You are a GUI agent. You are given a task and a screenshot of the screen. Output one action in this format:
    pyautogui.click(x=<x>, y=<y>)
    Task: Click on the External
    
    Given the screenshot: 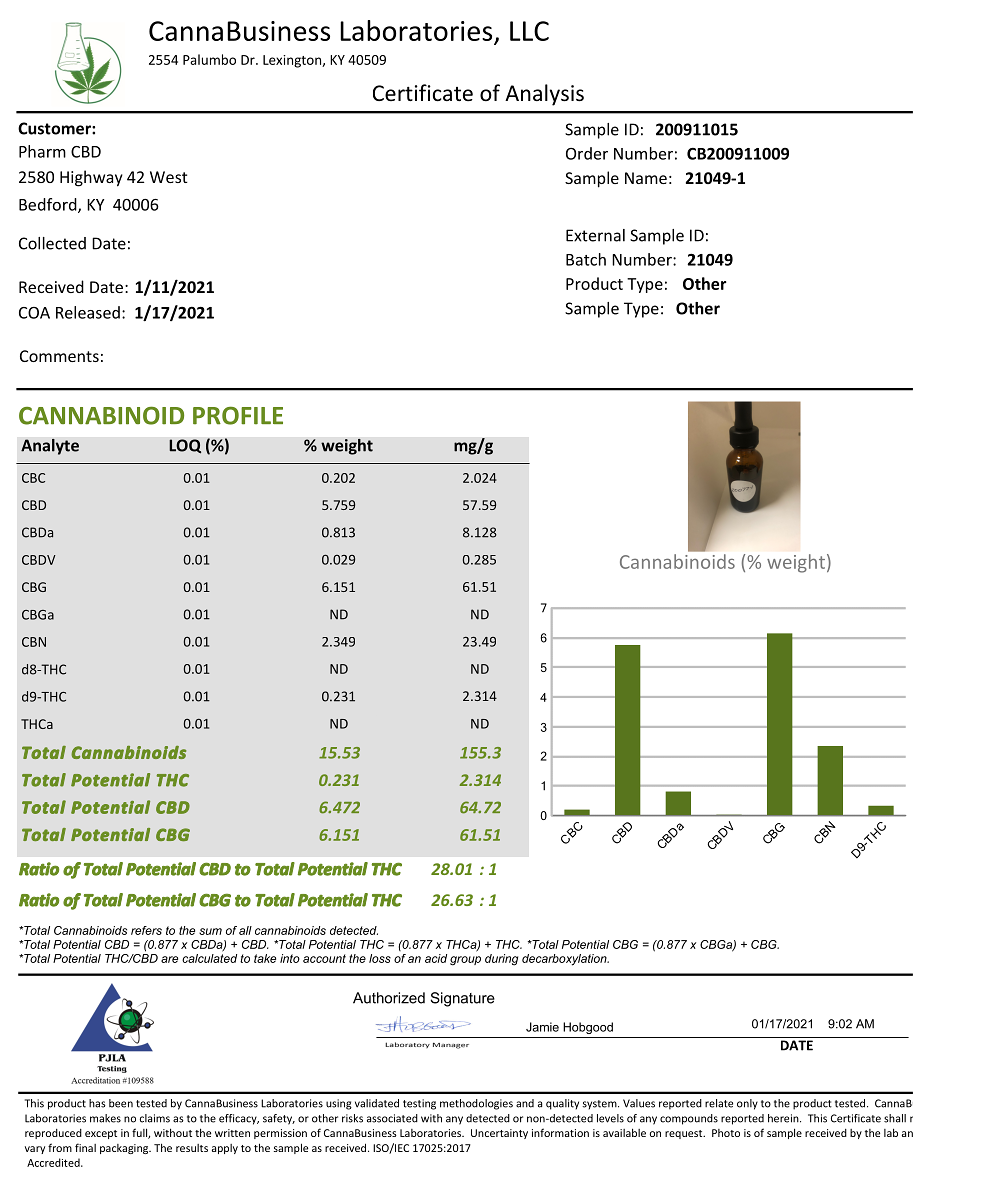 What is the action you would take?
    pyautogui.click(x=595, y=235)
